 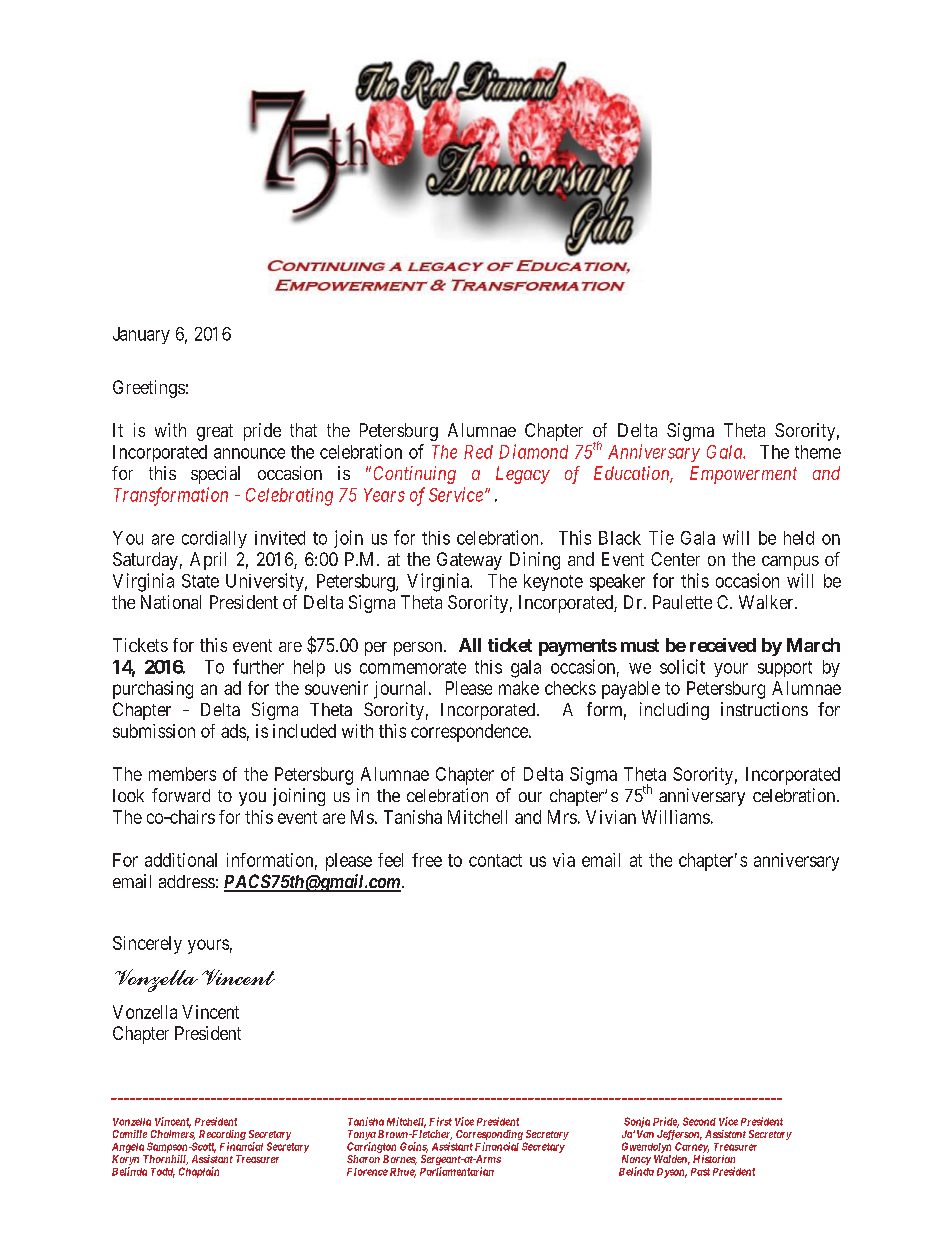 What do you see at coordinates (149, 389) in the document?
I see `Greetings` at bounding box center [149, 389].
